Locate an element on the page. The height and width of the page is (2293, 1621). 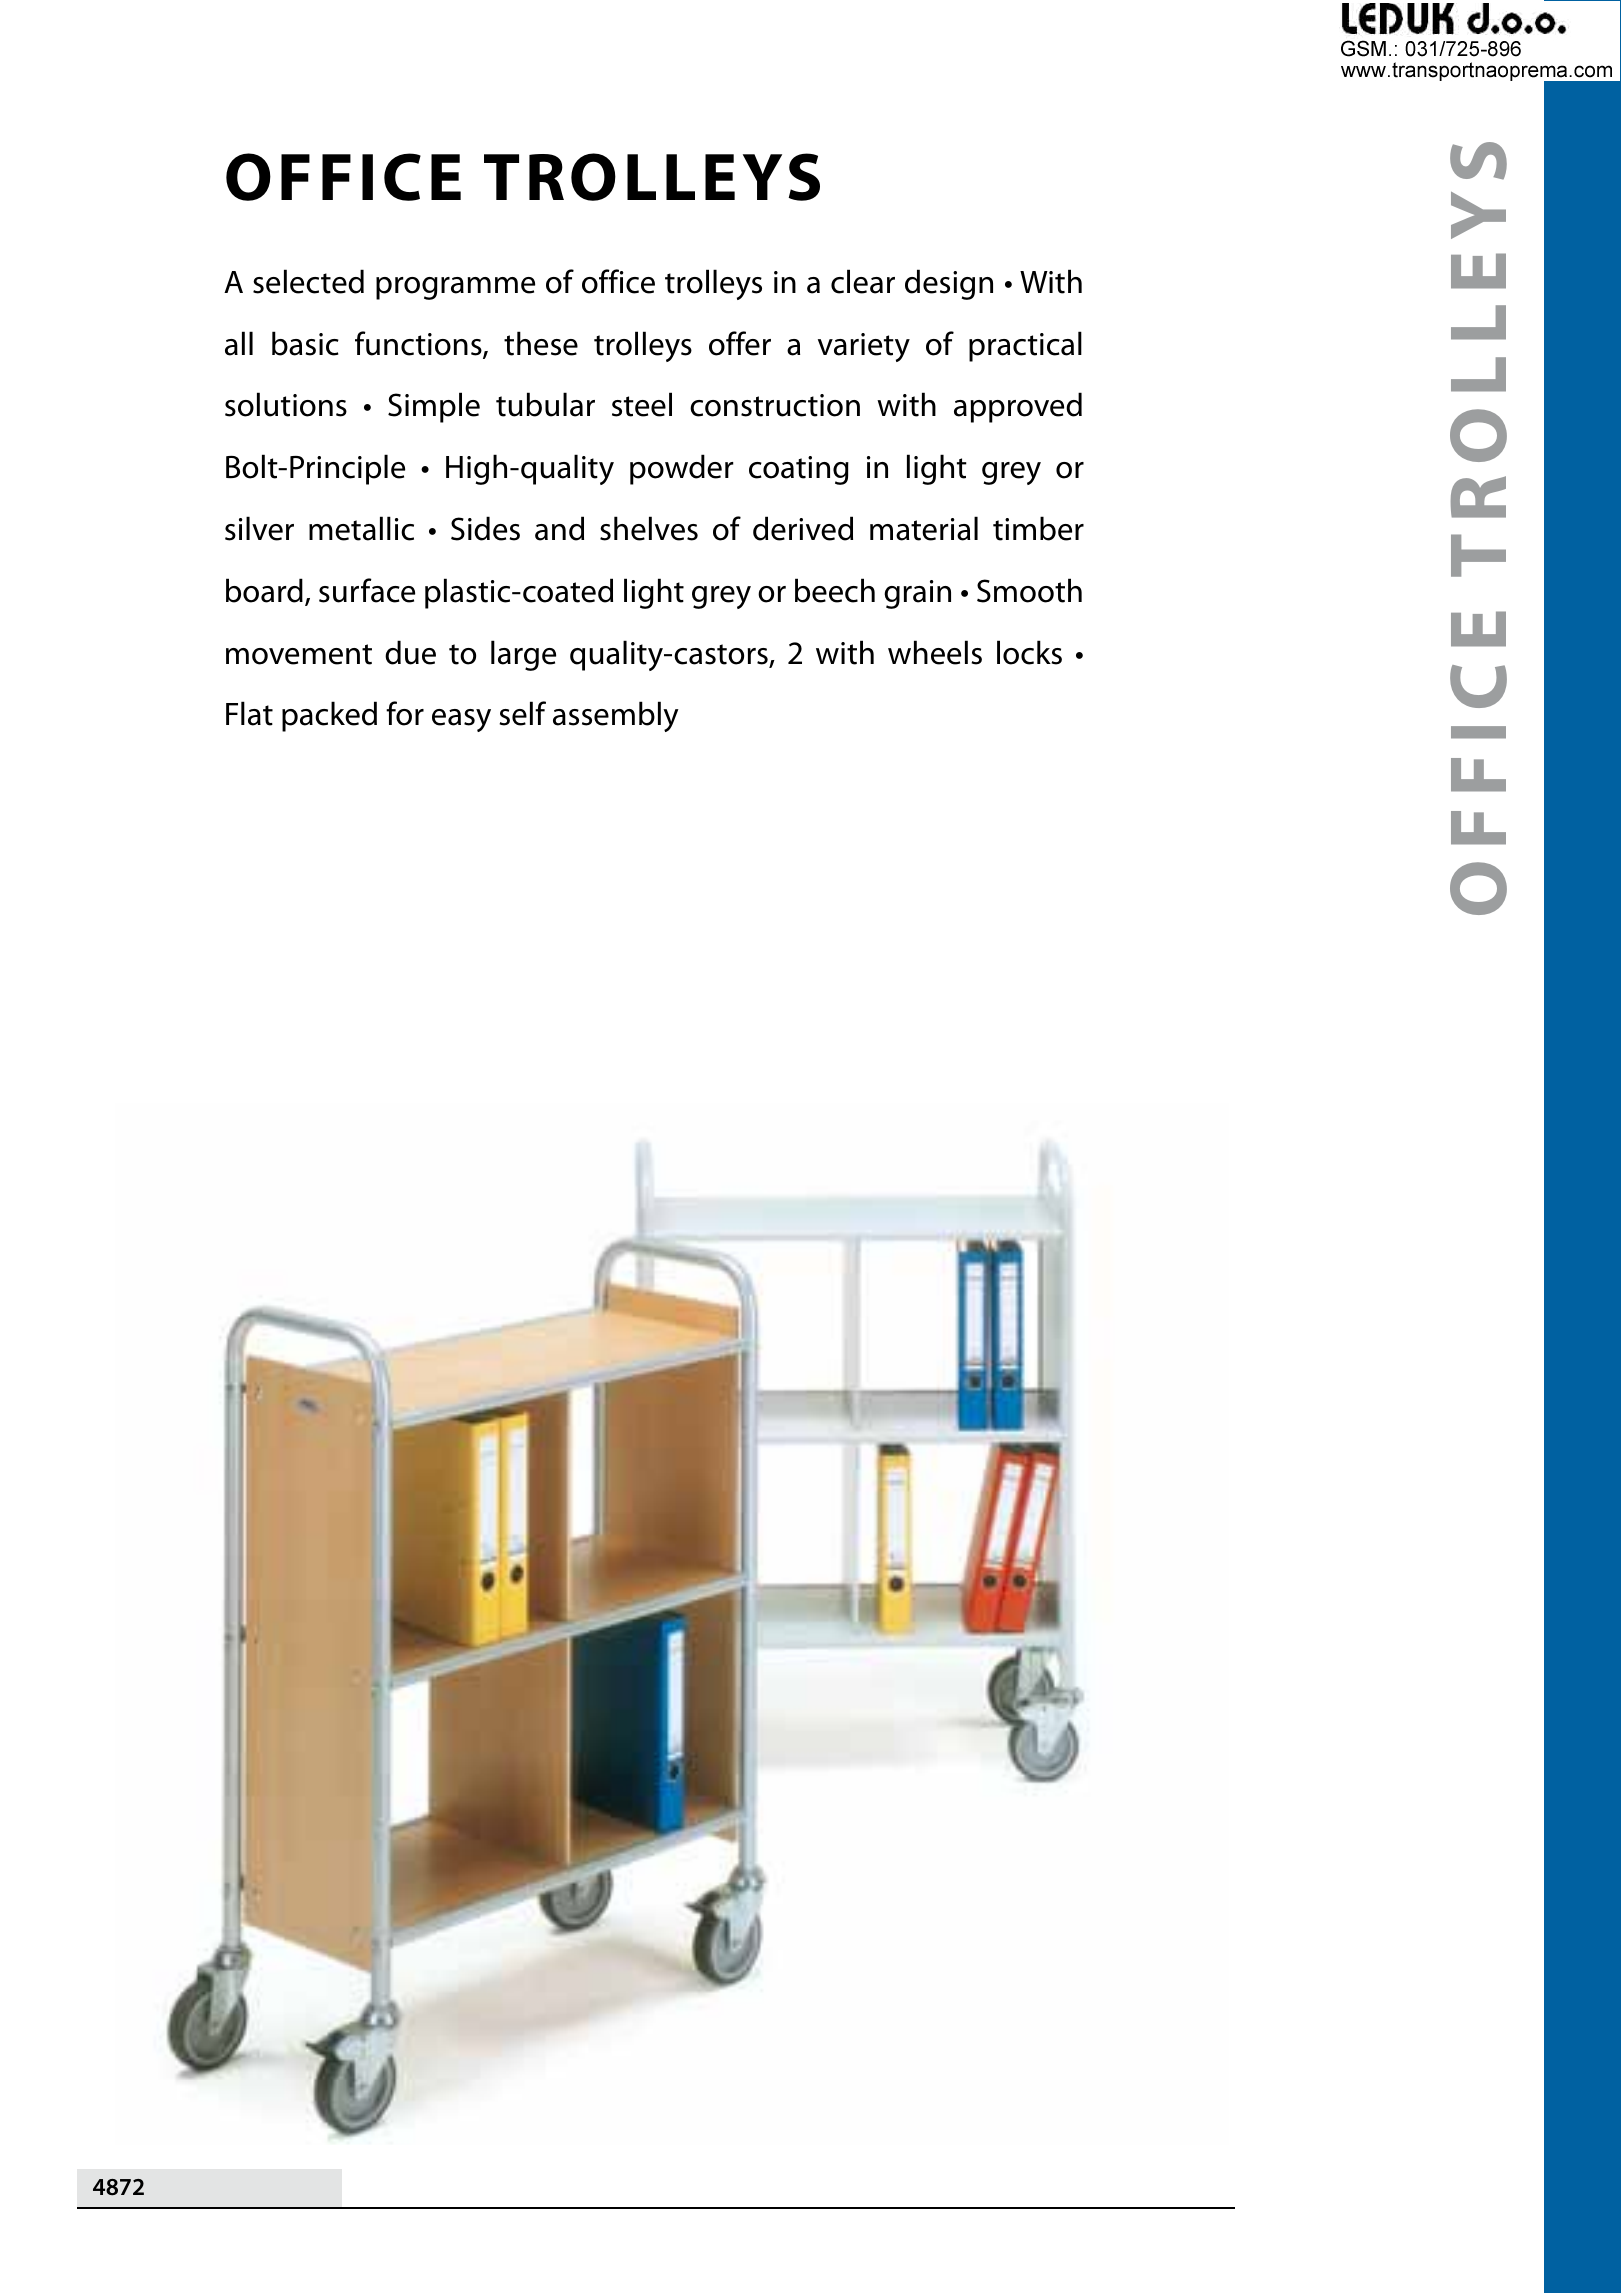
wheels is located at coordinates (935, 652).
